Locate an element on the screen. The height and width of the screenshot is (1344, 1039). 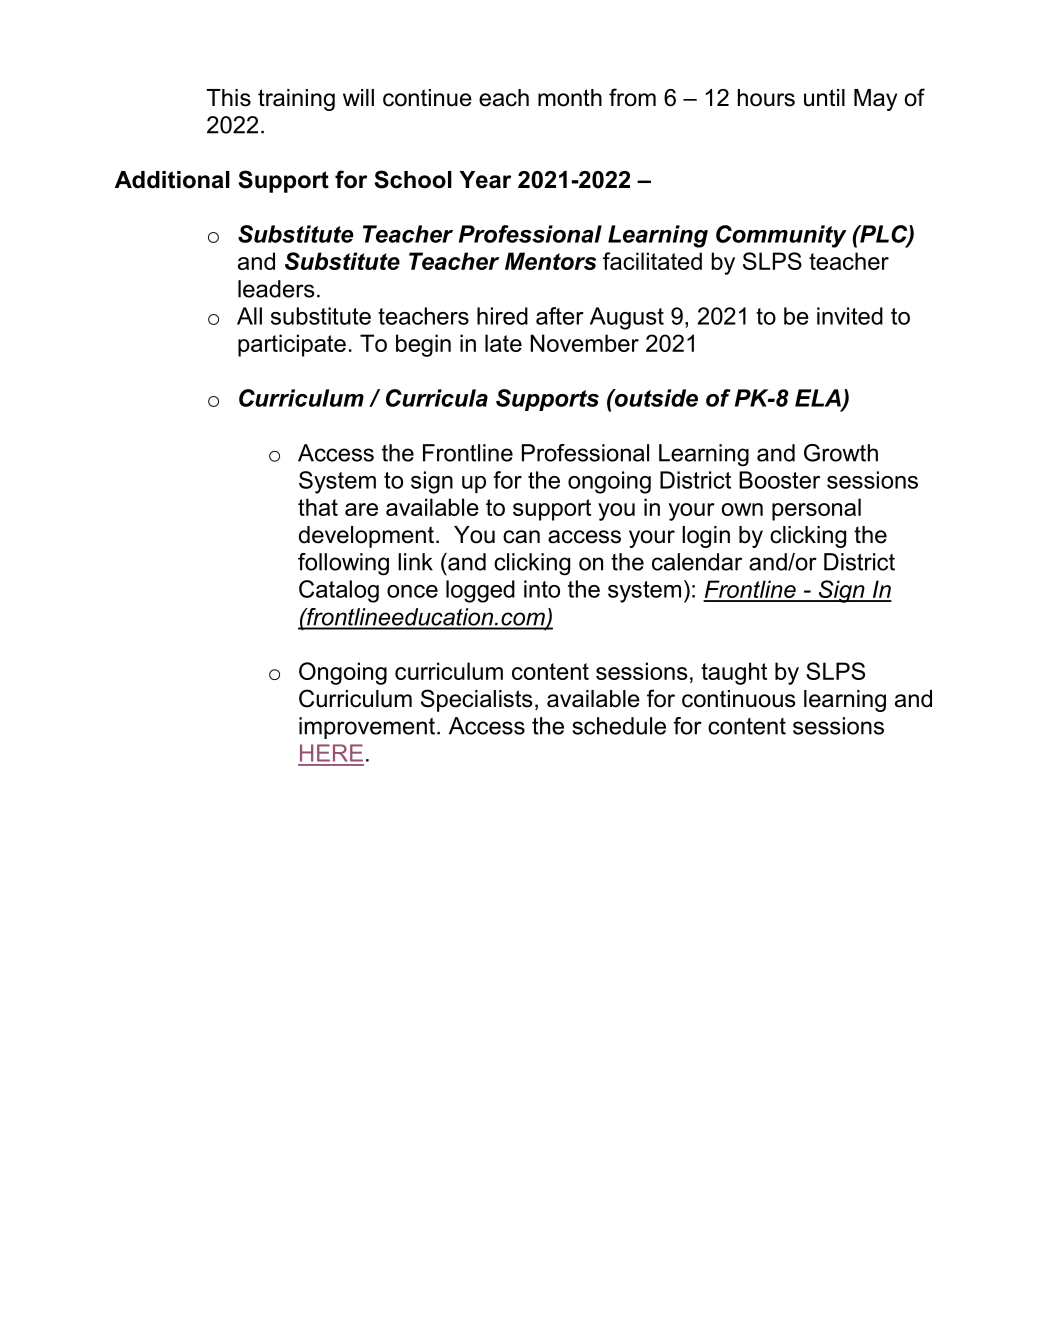
Catalog is located at coordinates (339, 591).
